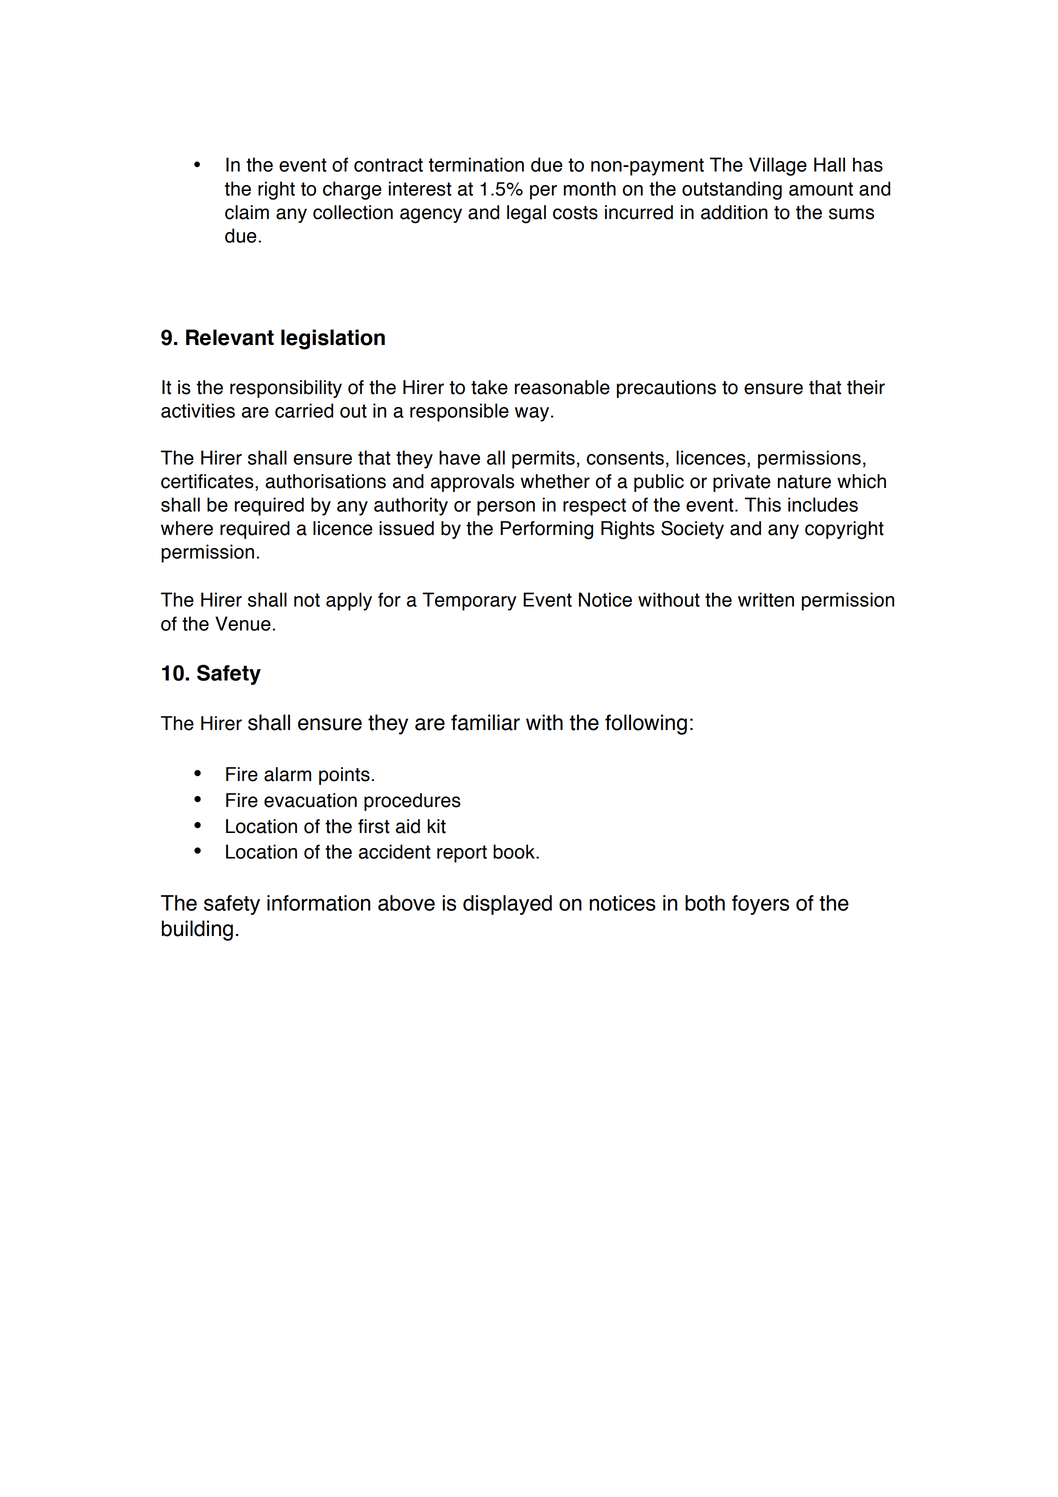  Describe the element at coordinates (866, 387) in the screenshot. I see `their` at that location.
